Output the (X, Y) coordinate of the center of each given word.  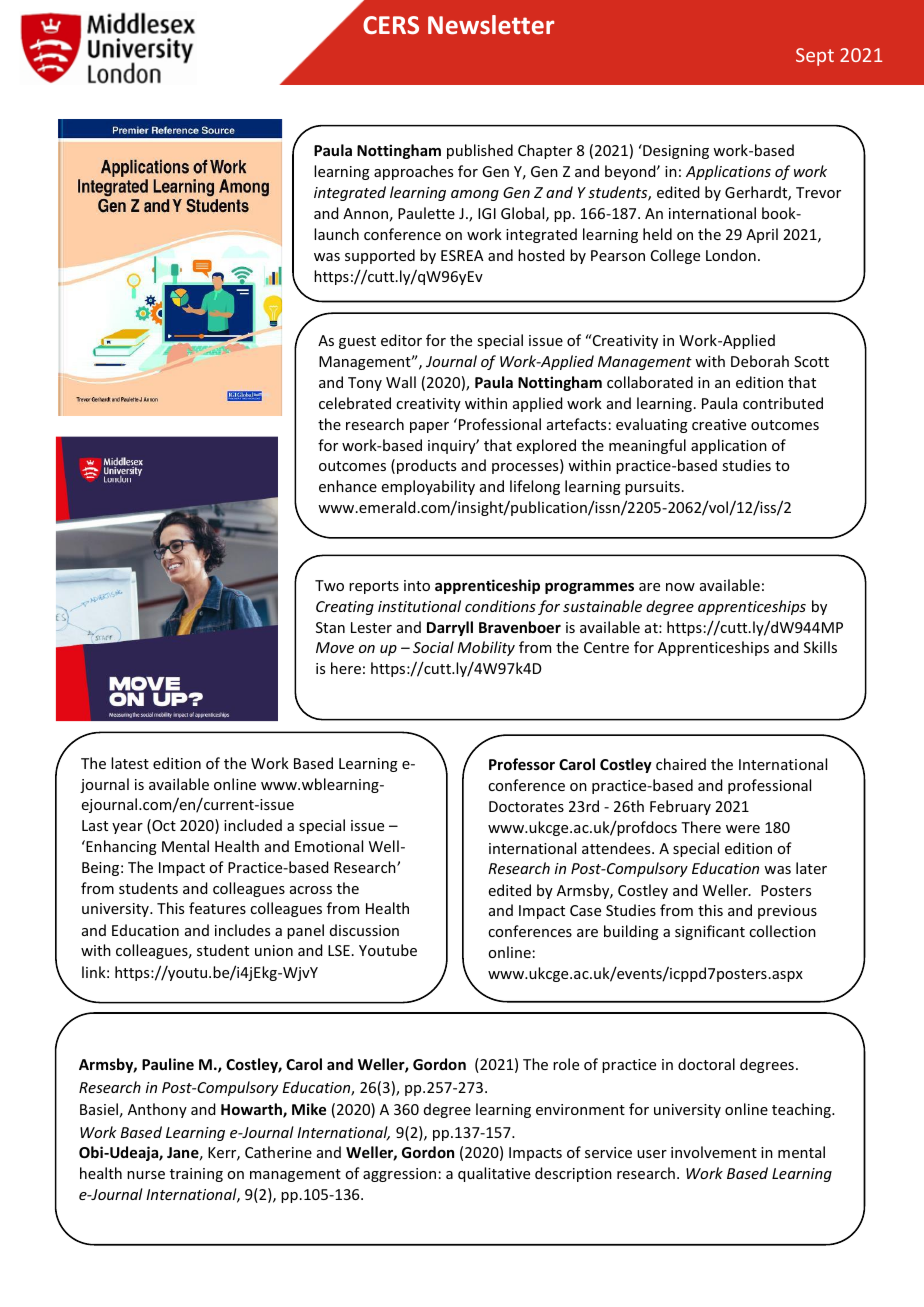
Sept (815, 57)
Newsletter (491, 24)
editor (401, 340)
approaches (413, 172)
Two (329, 585)
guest (357, 342)
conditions (500, 606)
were (743, 829)
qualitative (494, 1174)
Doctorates (526, 806)
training (196, 1175)
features (217, 908)
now (680, 587)
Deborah (760, 361)
